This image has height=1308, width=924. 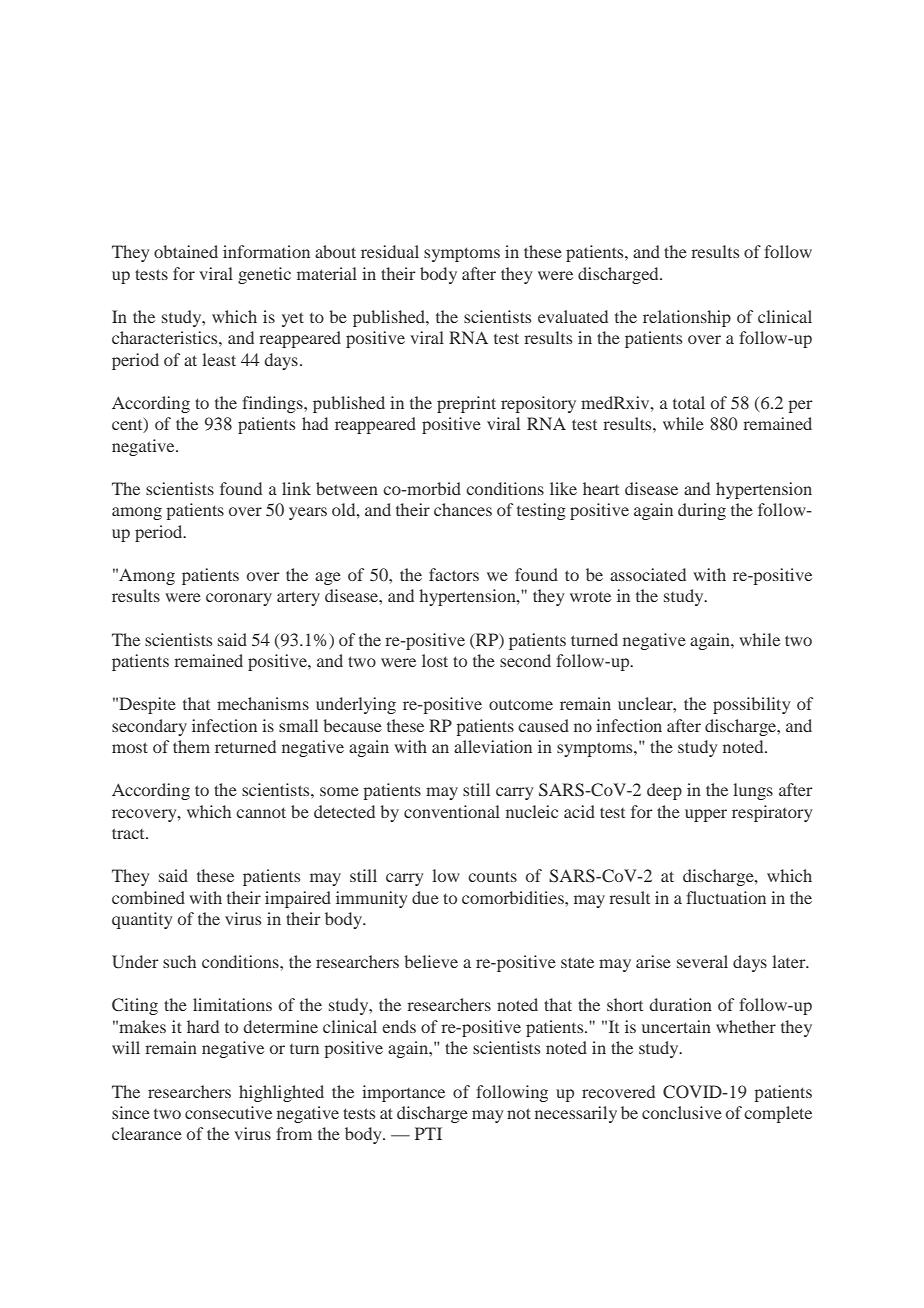 What do you see at coordinates (706, 815) in the image?
I see `upper` at bounding box center [706, 815].
